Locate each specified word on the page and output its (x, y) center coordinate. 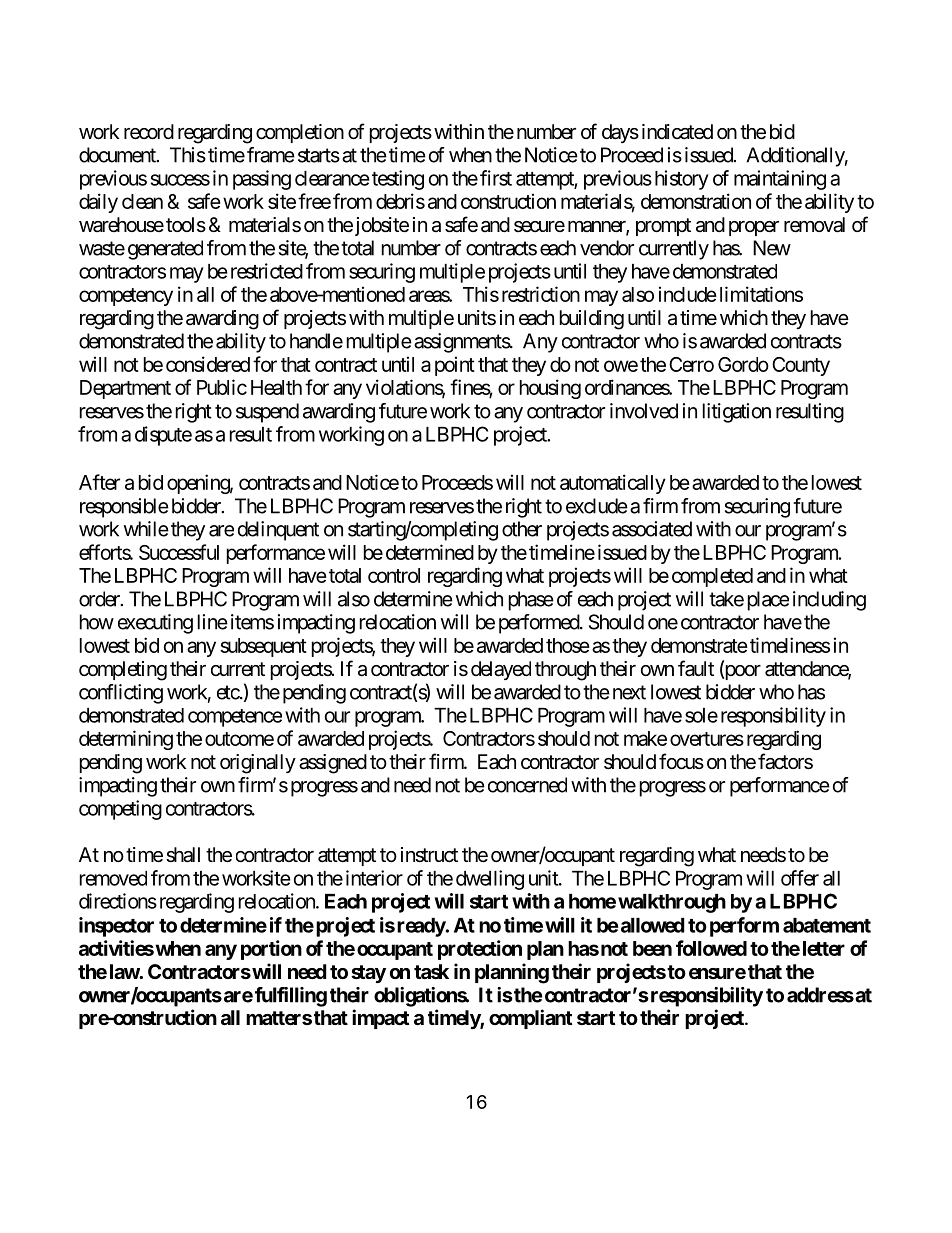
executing (155, 624)
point (455, 366)
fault (696, 668)
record (149, 132)
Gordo (743, 364)
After (99, 482)
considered (208, 364)
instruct (429, 855)
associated (652, 529)
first (496, 178)
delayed (501, 670)
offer (800, 878)
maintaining (780, 180)
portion (271, 950)
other (522, 529)
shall (183, 855)
